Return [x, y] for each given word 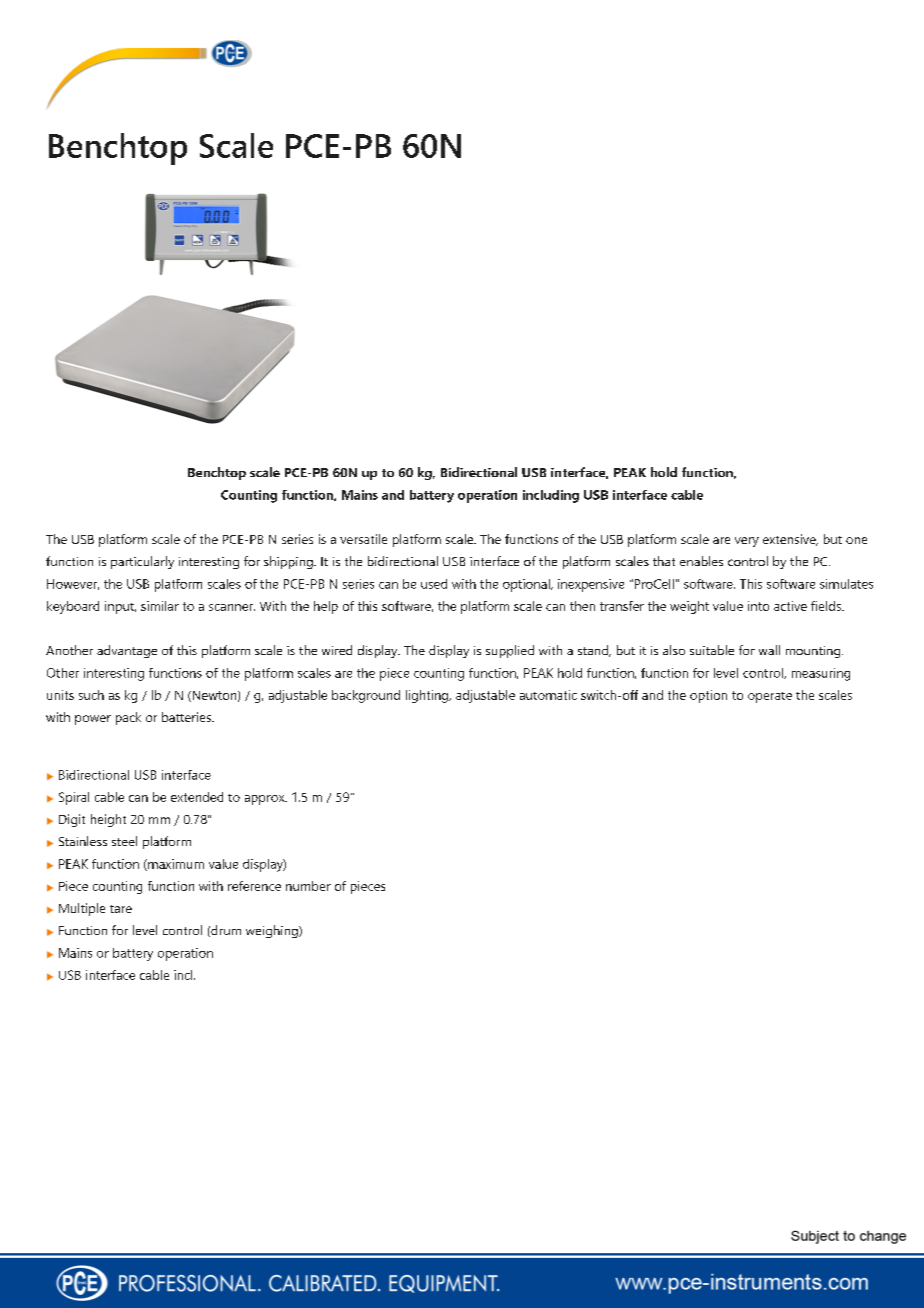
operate [770, 697]
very [747, 542]
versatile [363, 539]
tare [121, 909]
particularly [142, 562]
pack [128, 718]
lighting [428, 696]
